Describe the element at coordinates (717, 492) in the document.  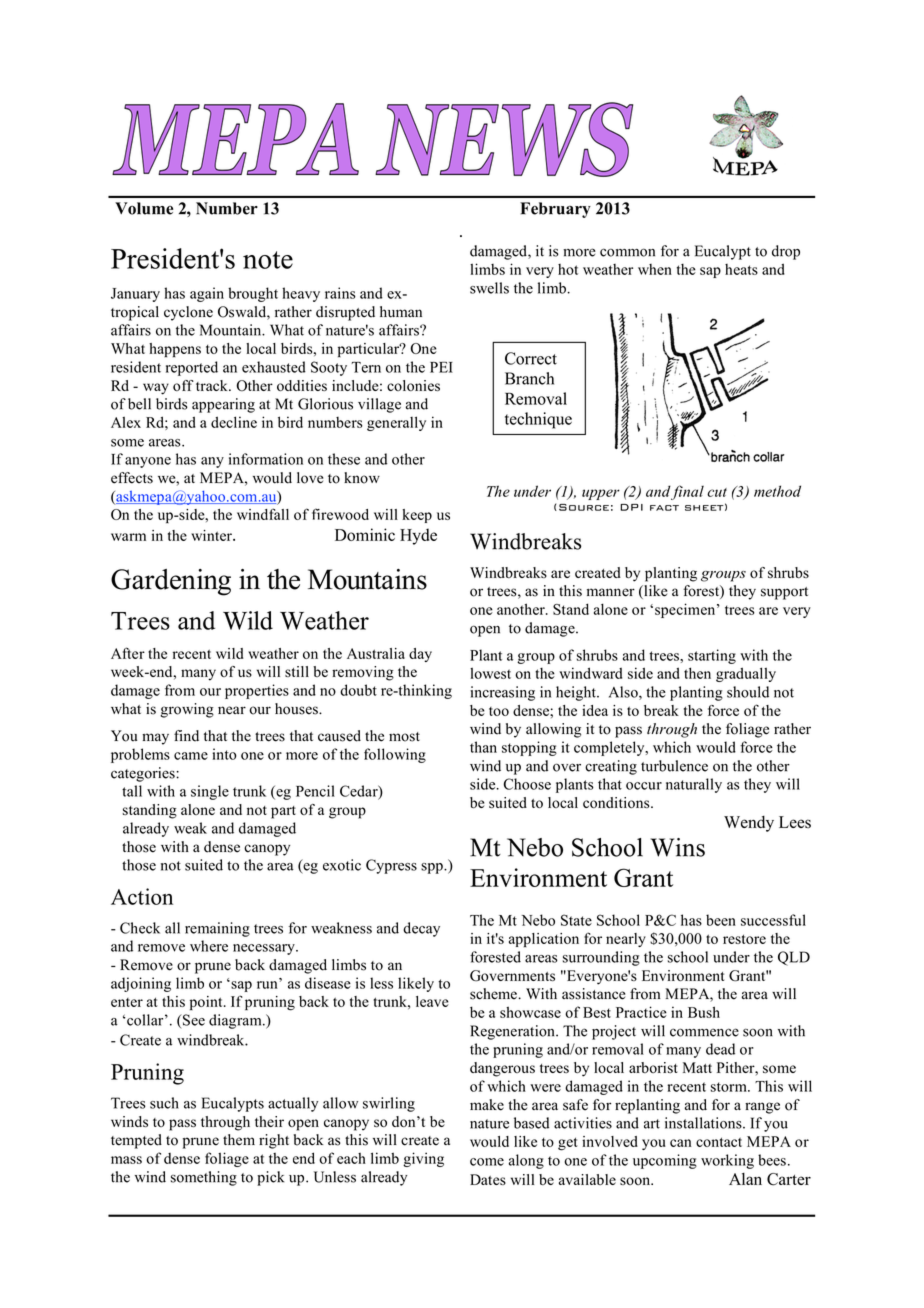
I see `cut` at that location.
